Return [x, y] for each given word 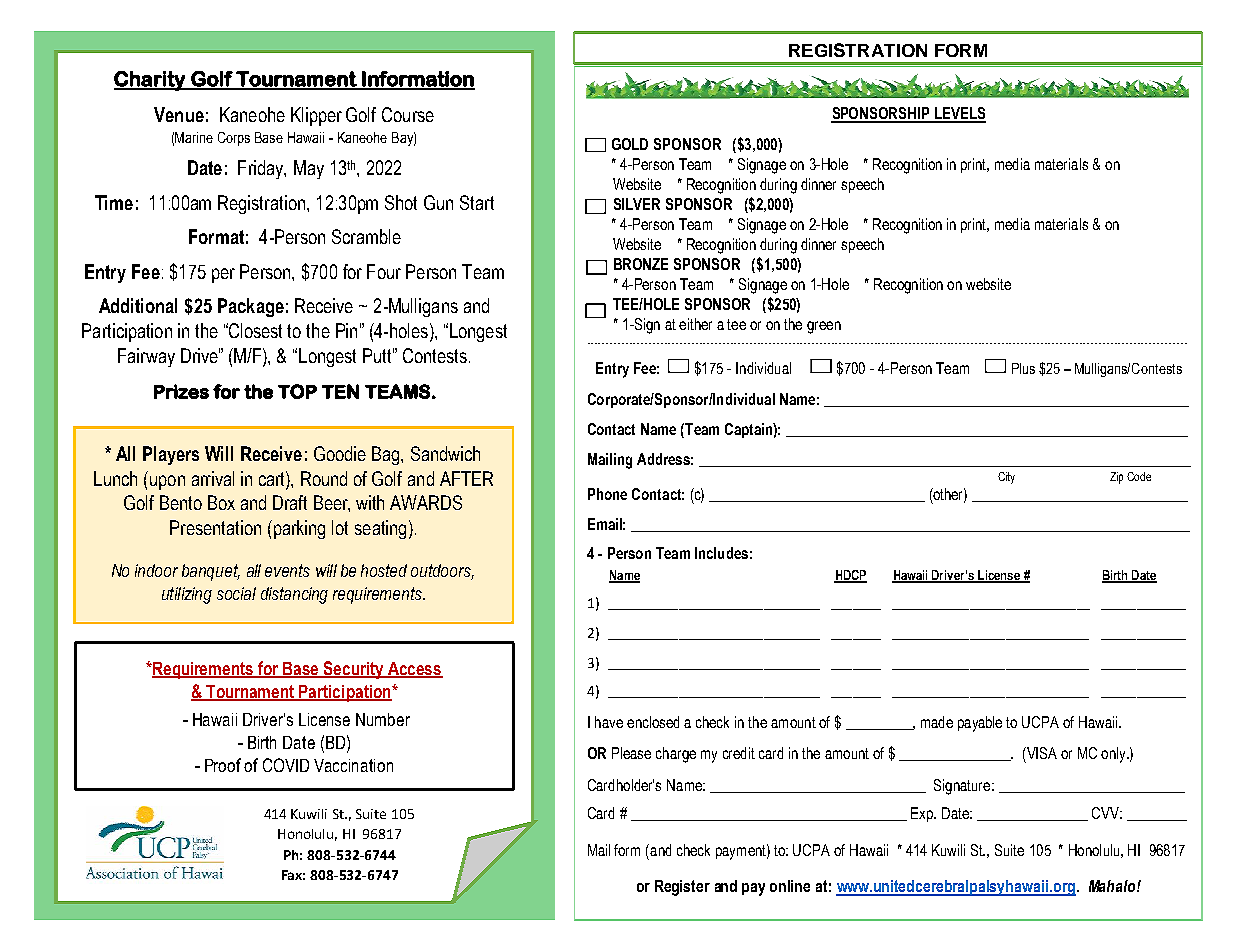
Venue [179, 114]
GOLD [630, 144]
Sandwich [445, 453]
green [824, 327]
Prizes [181, 391]
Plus [1023, 368]
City [1006, 478]
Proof [223, 765]
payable [980, 724]
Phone [607, 494]
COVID [286, 765]
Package [251, 307]
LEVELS [959, 114]
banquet [211, 572]
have [609, 722]
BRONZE [641, 264]
